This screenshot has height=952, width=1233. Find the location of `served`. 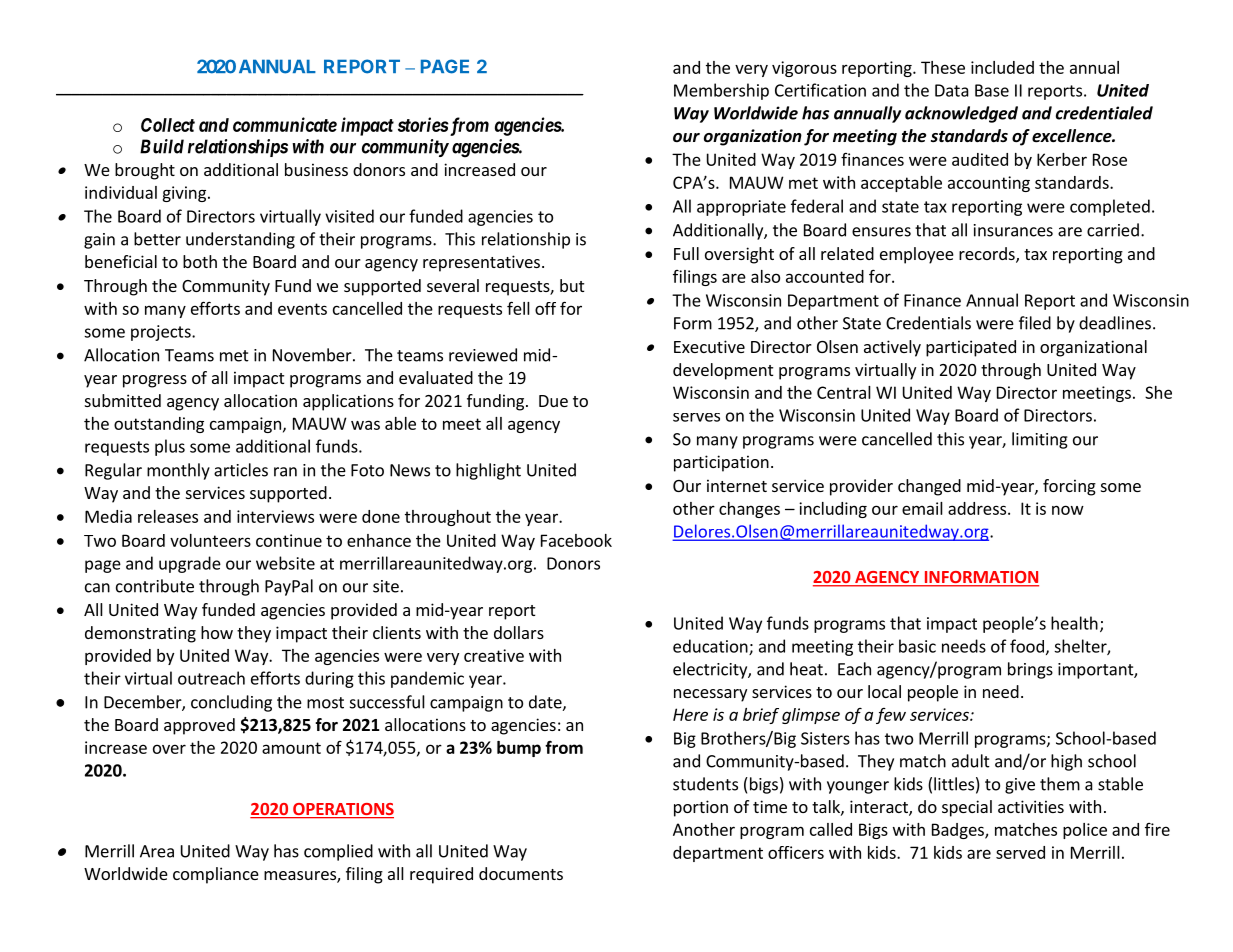

served is located at coordinates (1020, 852).
